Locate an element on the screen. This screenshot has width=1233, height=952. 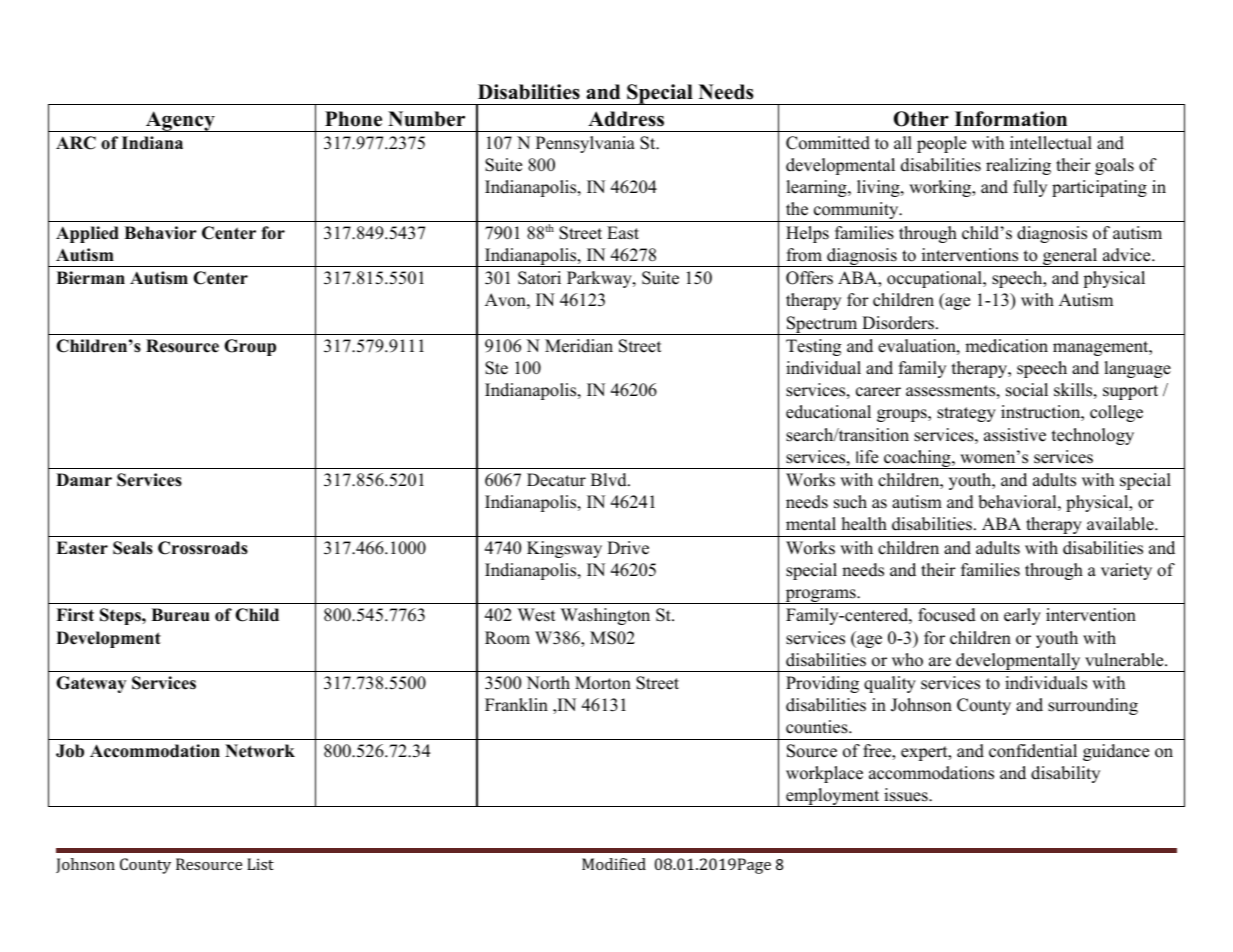
Meridian is located at coordinates (579, 346).
